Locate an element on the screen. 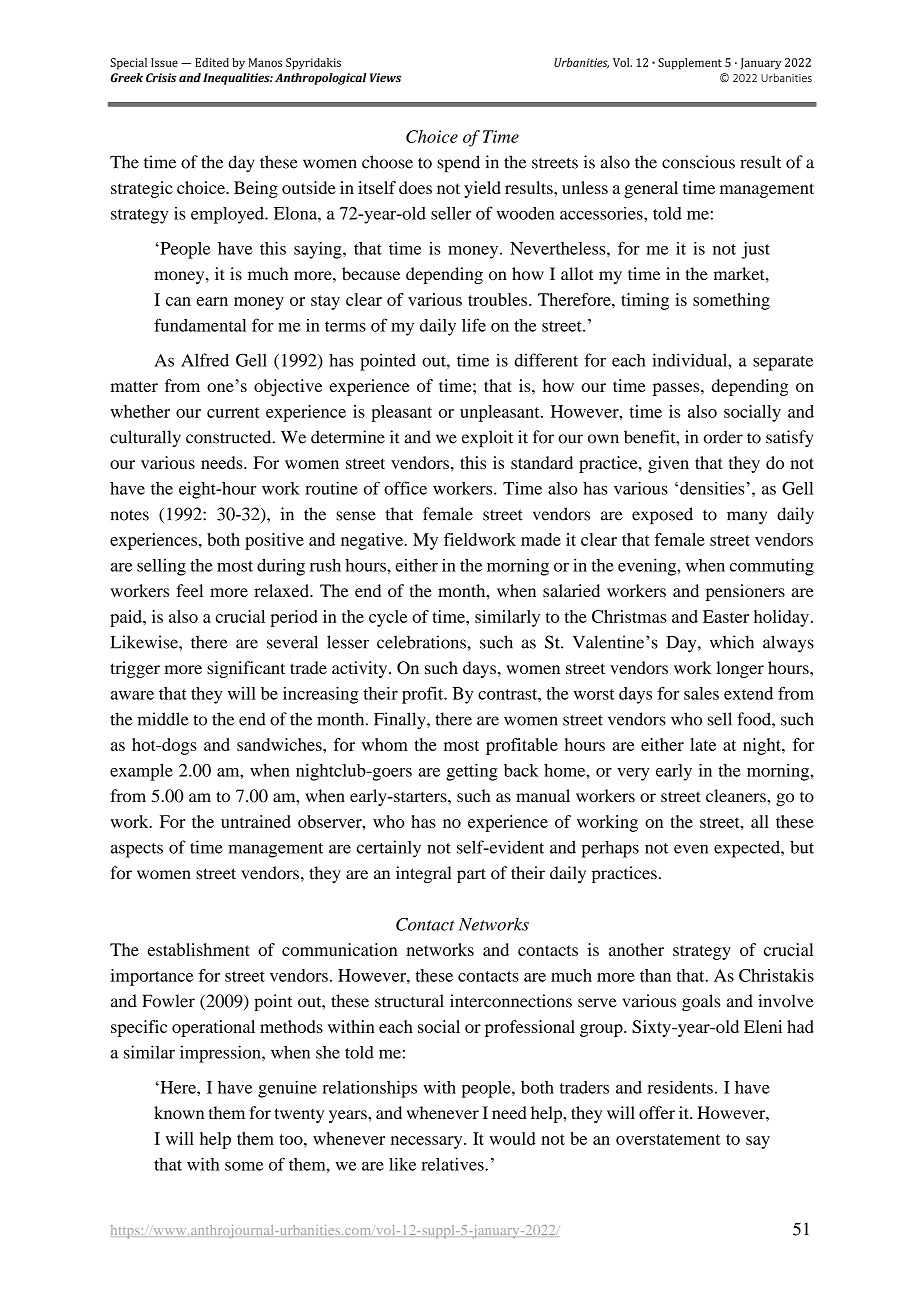  celebrations is located at coordinates (422, 642).
